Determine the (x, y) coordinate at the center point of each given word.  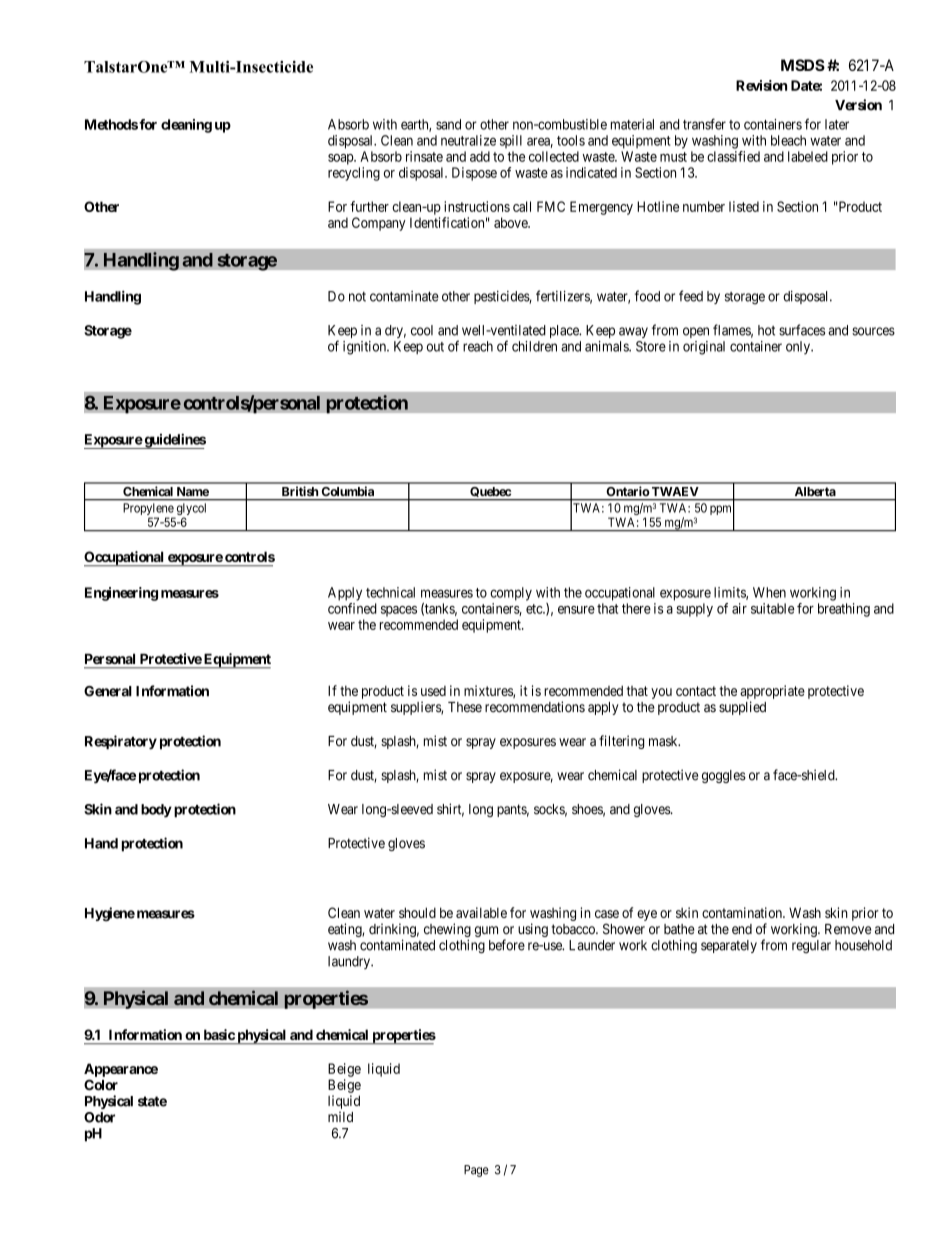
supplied (742, 708)
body (156, 811)
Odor (99, 1117)
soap (341, 159)
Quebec (490, 494)
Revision (761, 85)
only (799, 348)
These (465, 707)
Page (476, 1171)
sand (448, 124)
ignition (365, 348)
